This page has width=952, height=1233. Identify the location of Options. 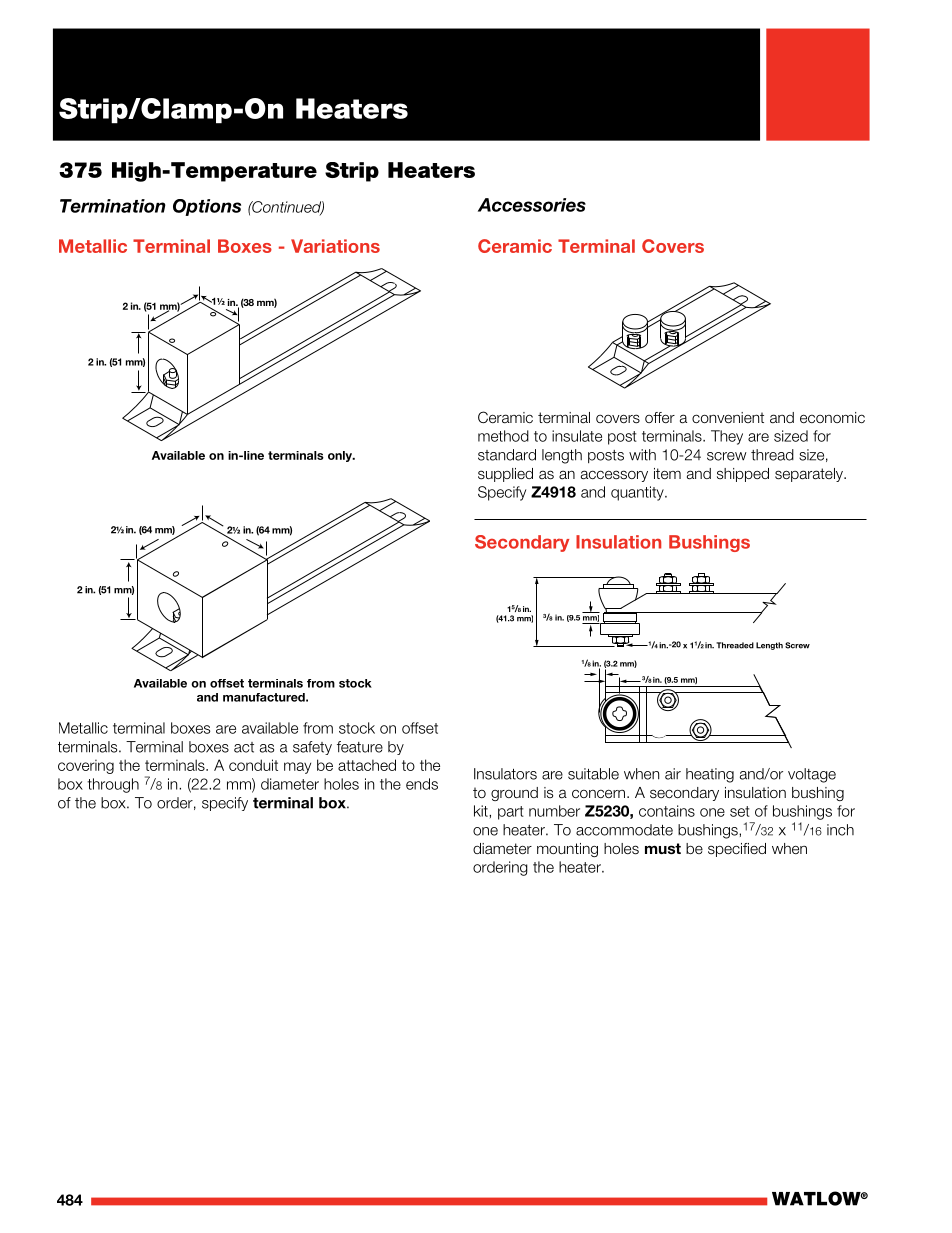
(207, 207).
